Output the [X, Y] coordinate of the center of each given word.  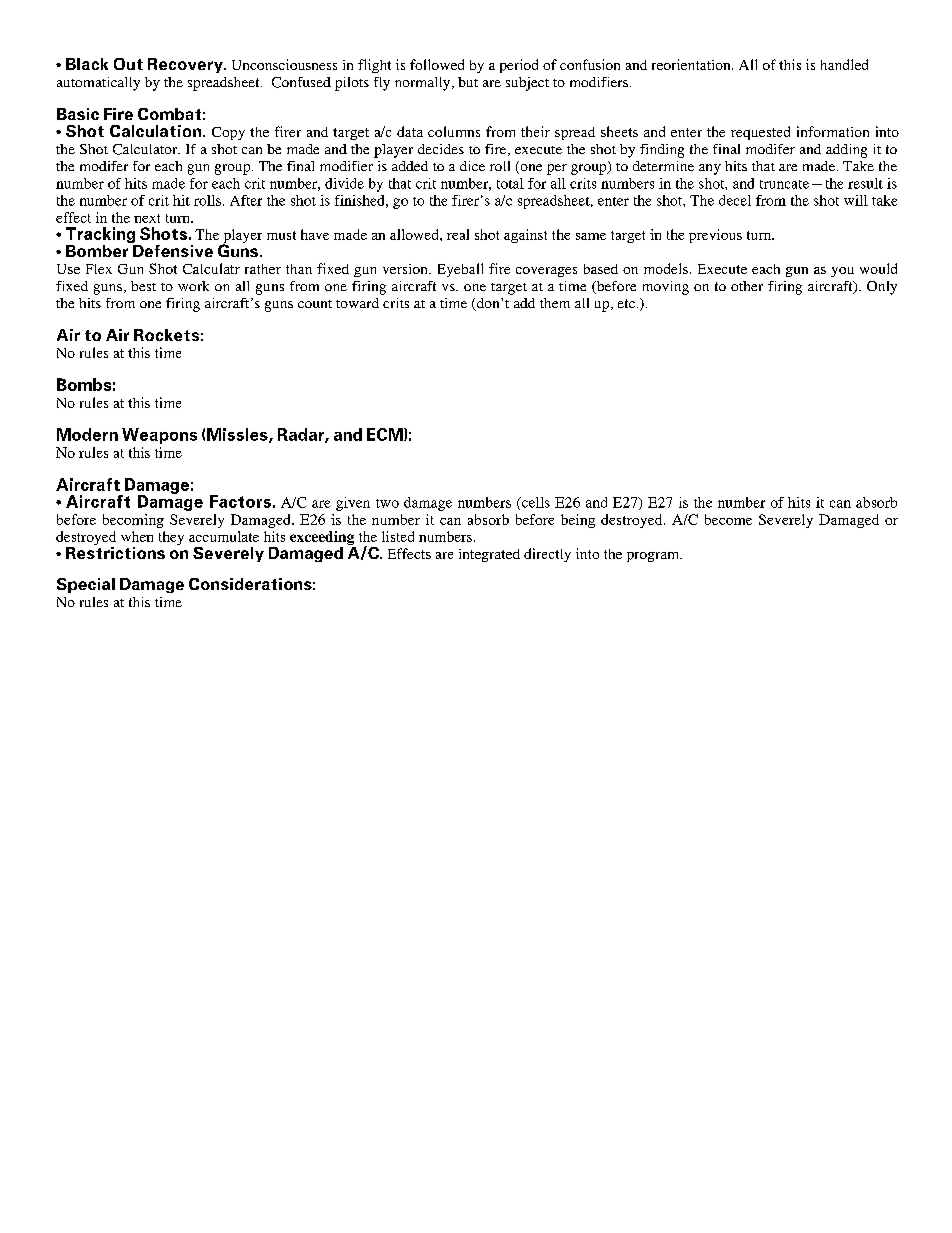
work [193, 286]
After [246, 200]
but [468, 82]
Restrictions [115, 551]
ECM [386, 434]
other [747, 286]
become [728, 519]
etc [626, 303]
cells [534, 503]
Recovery [186, 65]
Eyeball [460, 270]
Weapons [159, 436]
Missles [238, 435]
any [710, 169]
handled [844, 64]
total [510, 183]
